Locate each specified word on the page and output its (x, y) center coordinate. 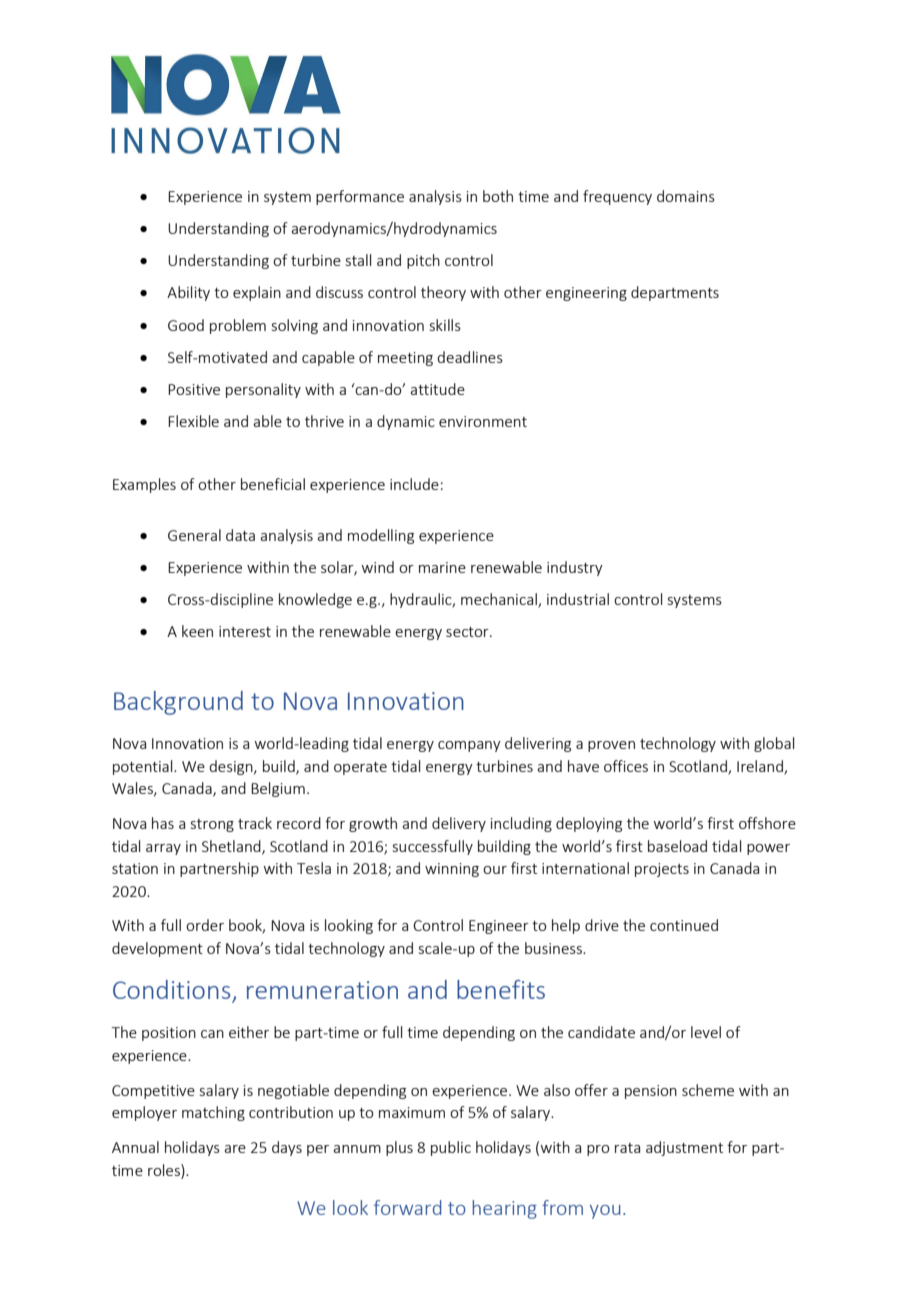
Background (178, 703)
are (235, 1149)
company (469, 746)
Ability (188, 293)
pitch (423, 261)
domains (686, 196)
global (774, 744)
